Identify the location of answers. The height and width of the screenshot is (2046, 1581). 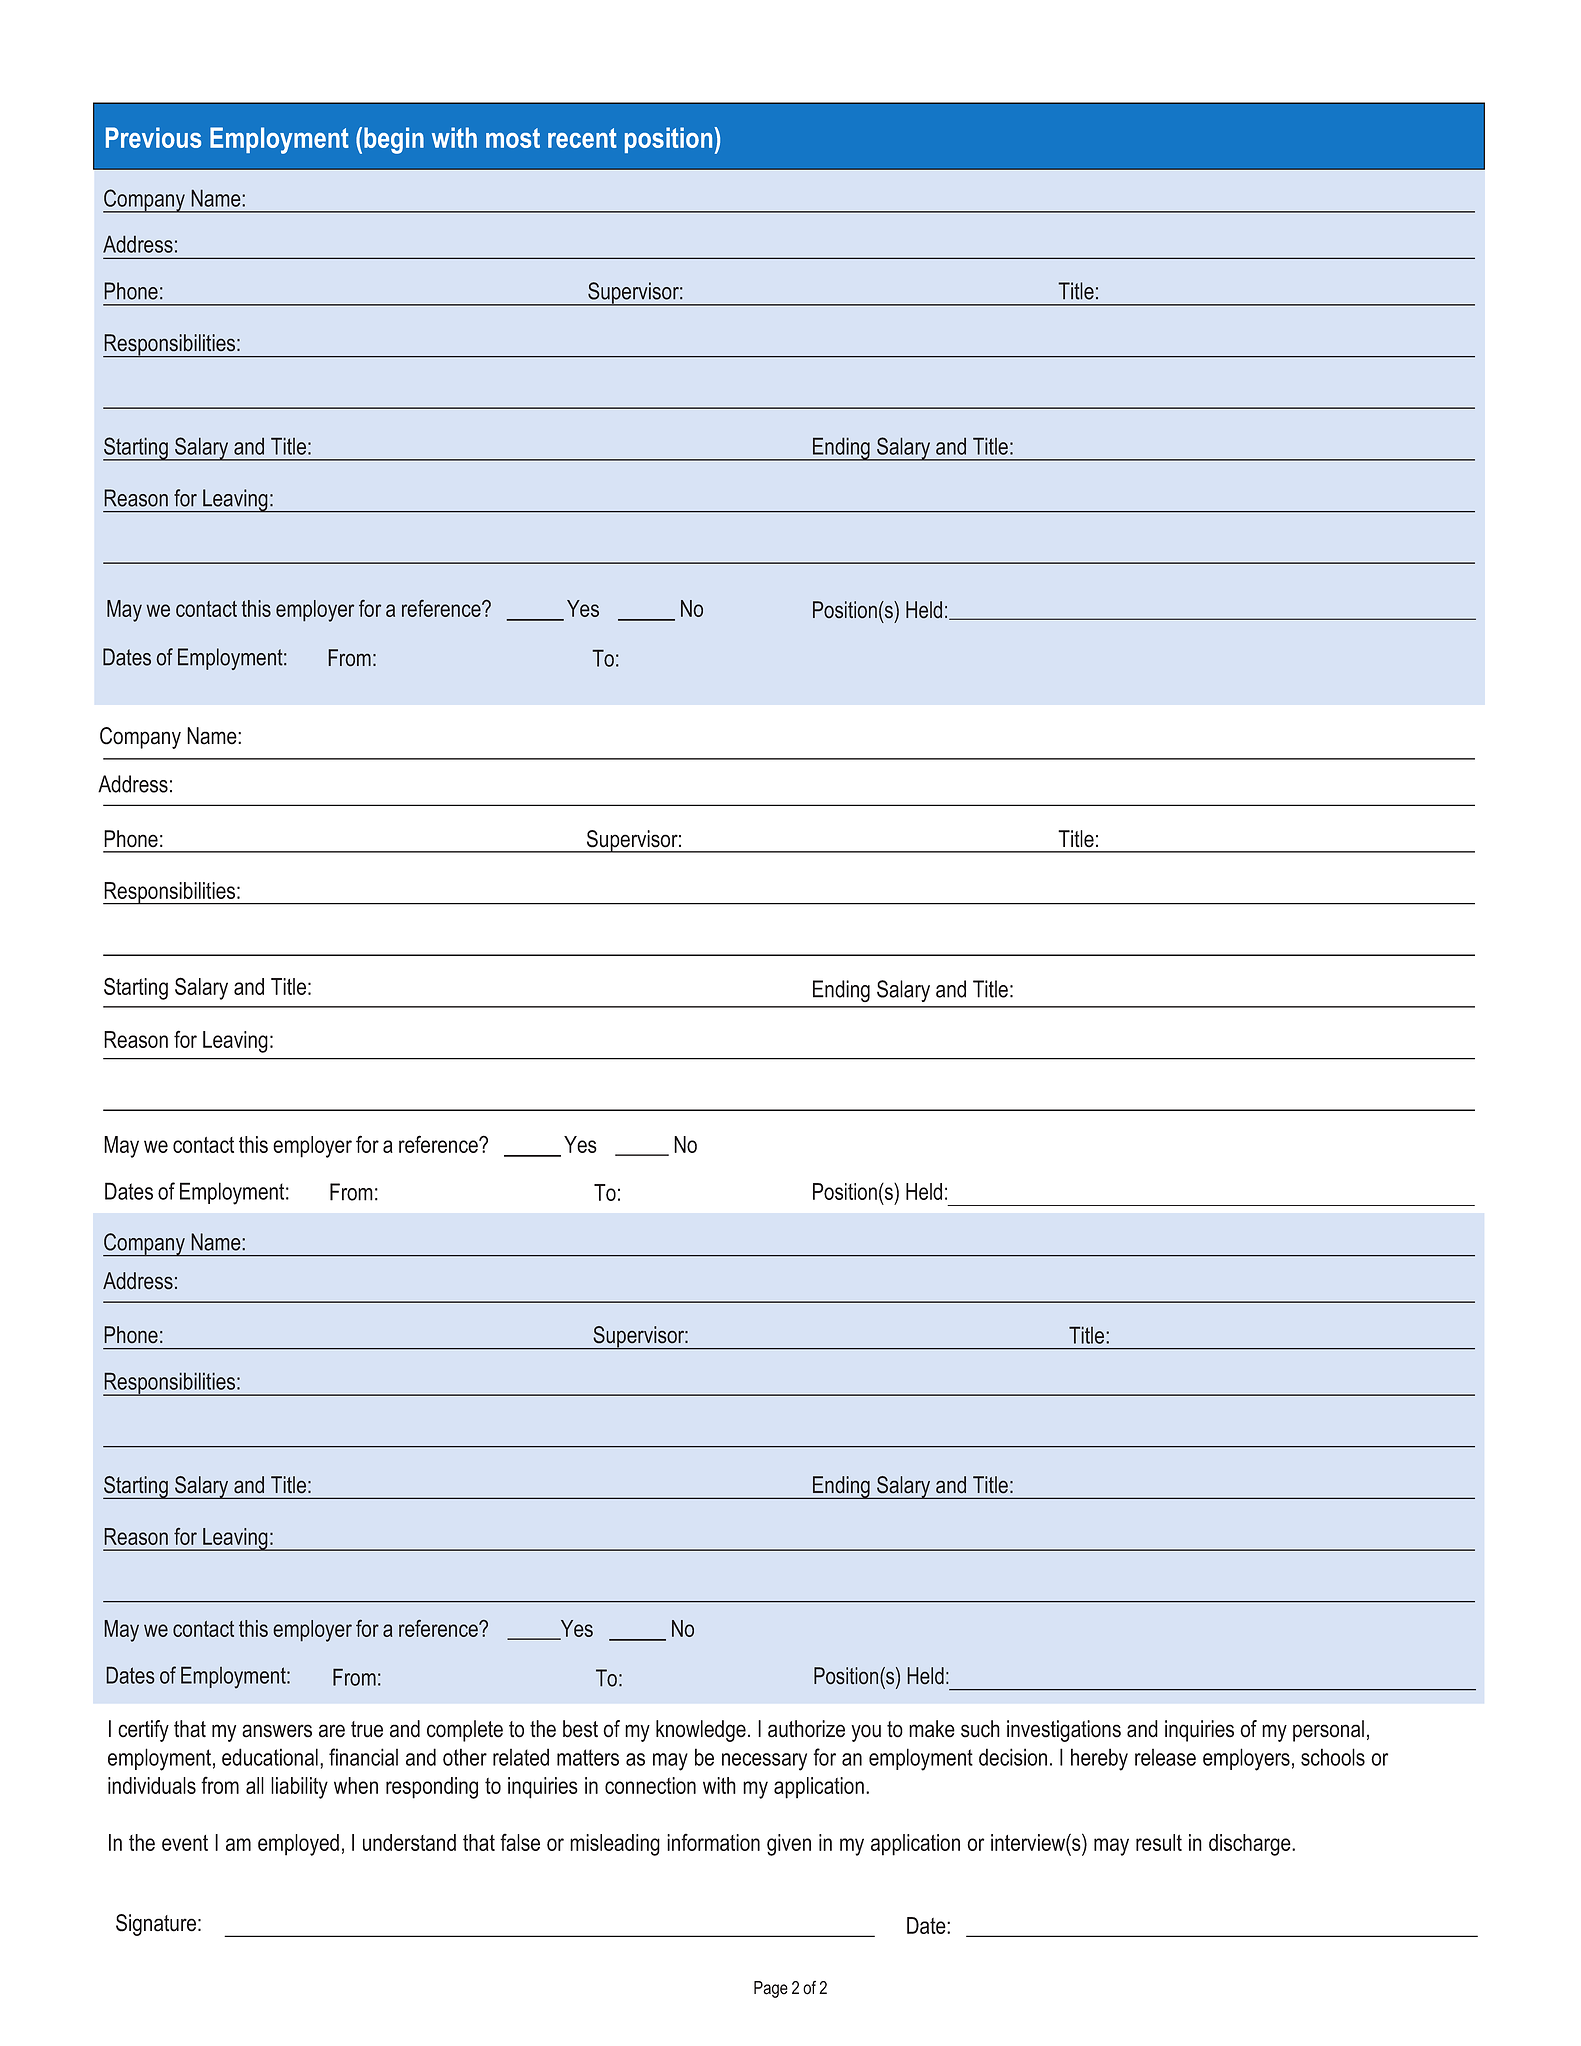
(277, 1731).
